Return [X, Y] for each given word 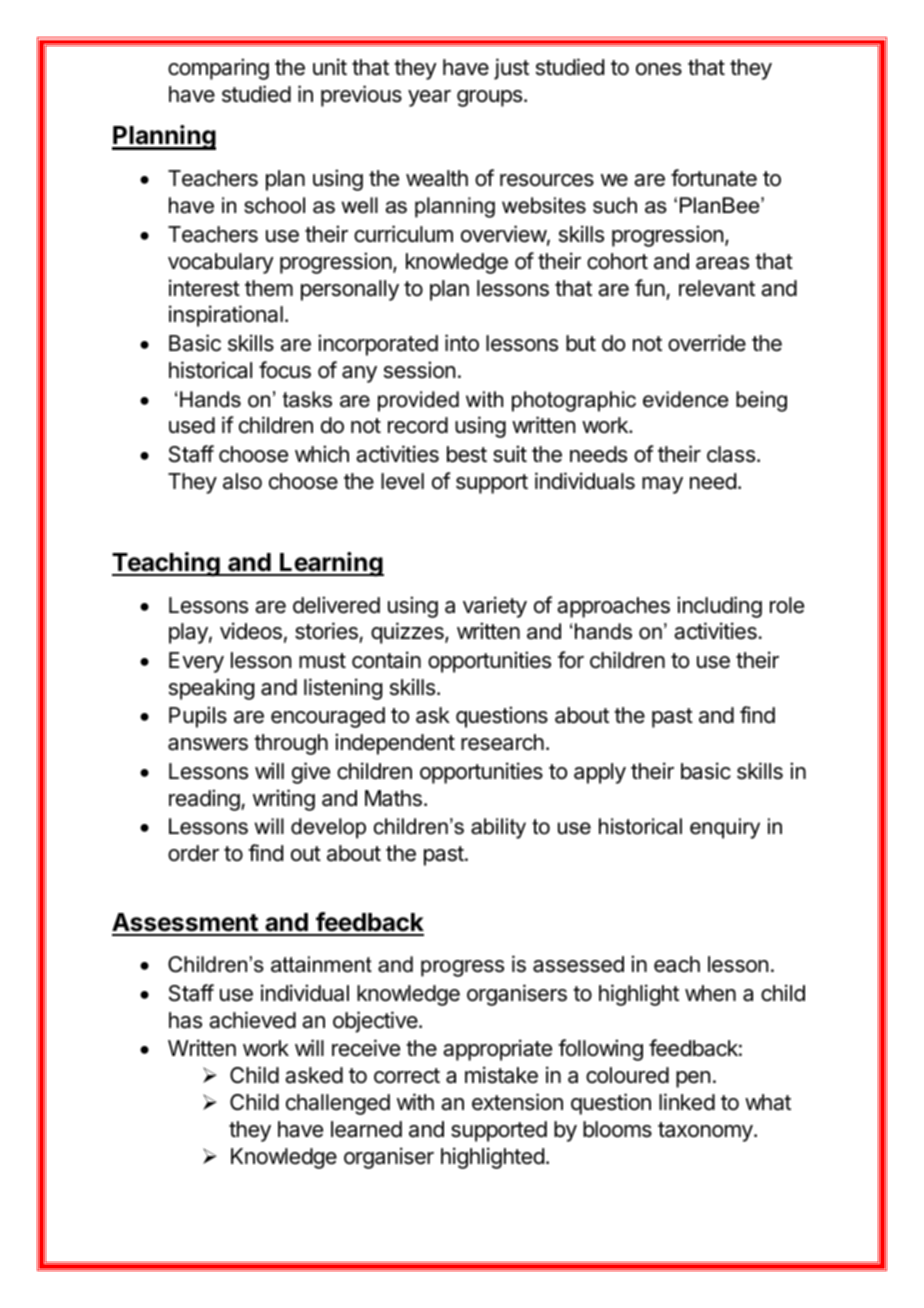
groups [489, 98]
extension [517, 1102]
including [719, 607]
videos [251, 631]
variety [495, 607]
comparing [218, 69]
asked [314, 1075]
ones [659, 69]
